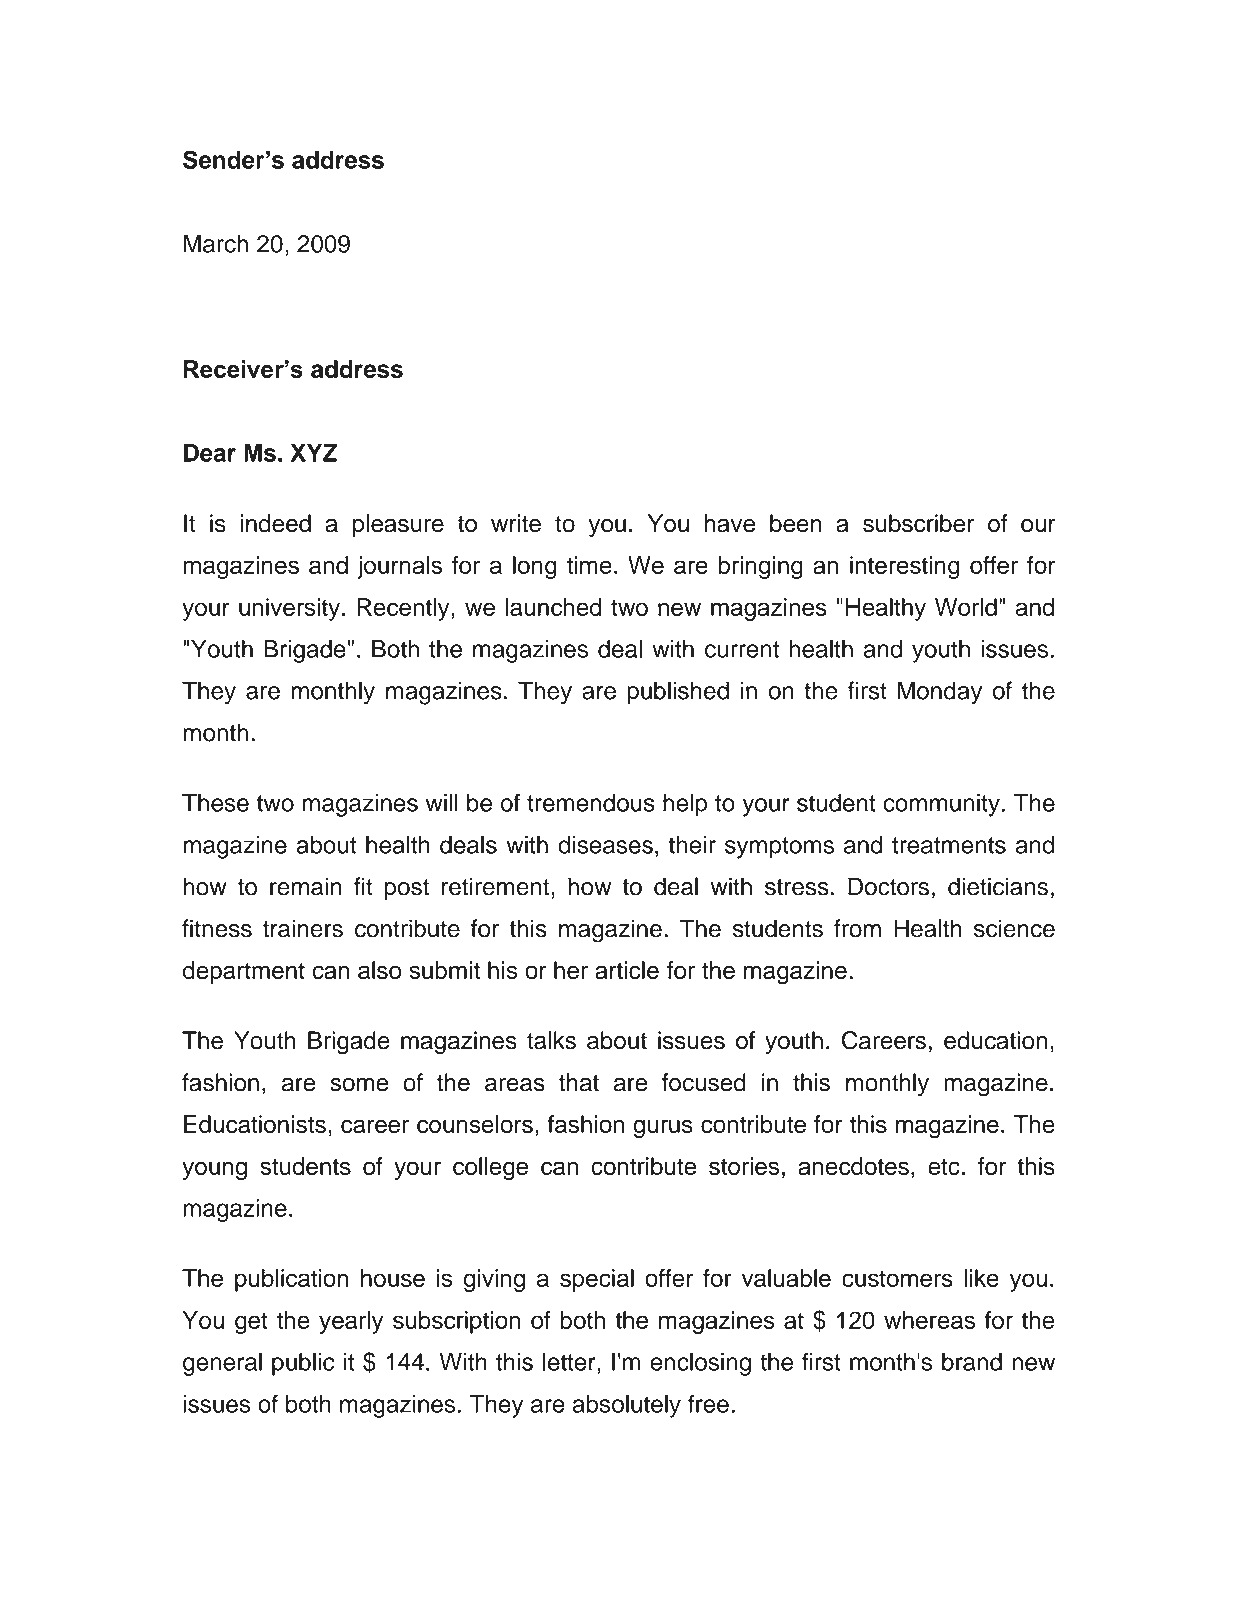  I want to click on indeed, so click(276, 523).
